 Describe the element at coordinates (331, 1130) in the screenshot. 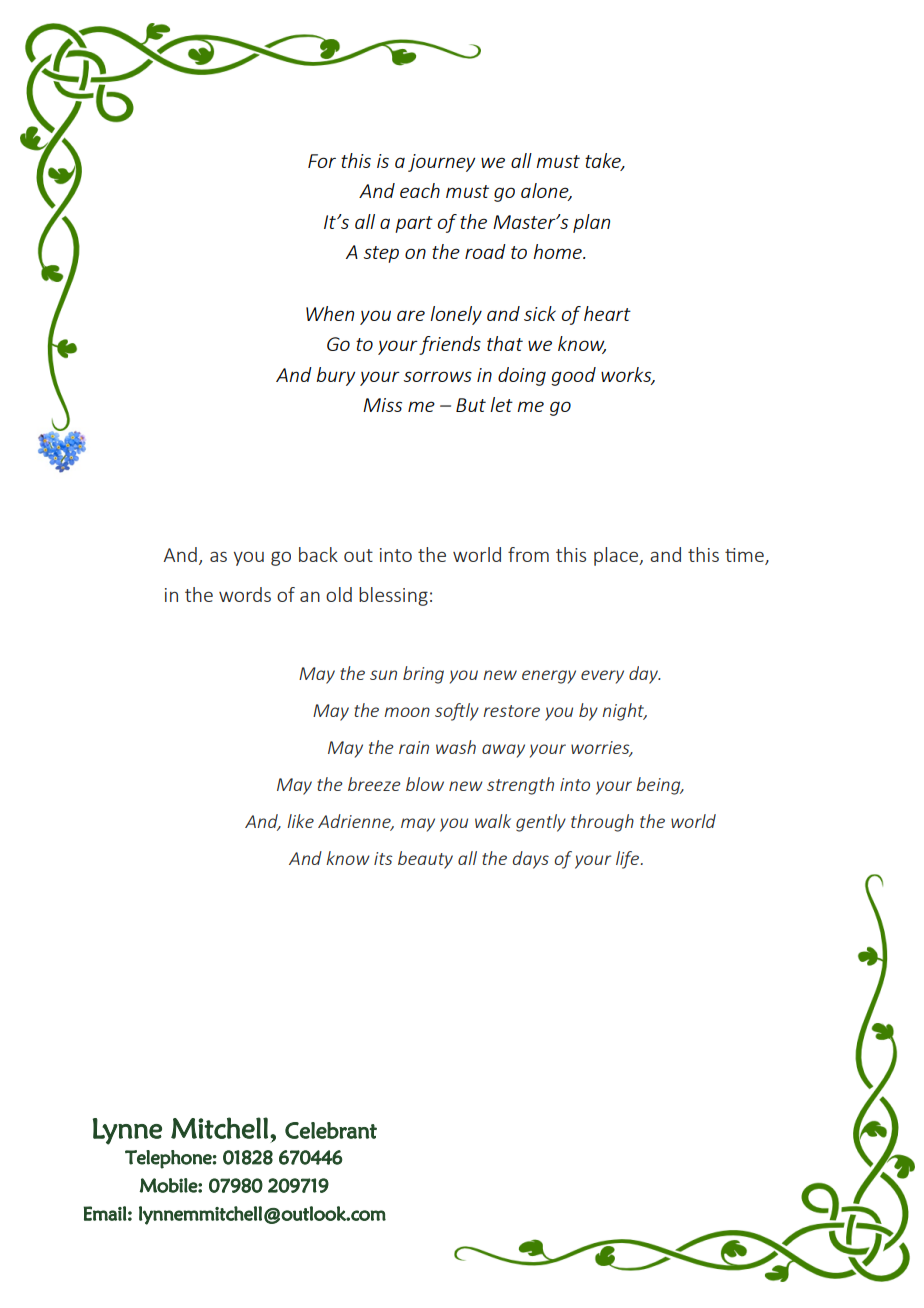

I see `Celebrant` at that location.
